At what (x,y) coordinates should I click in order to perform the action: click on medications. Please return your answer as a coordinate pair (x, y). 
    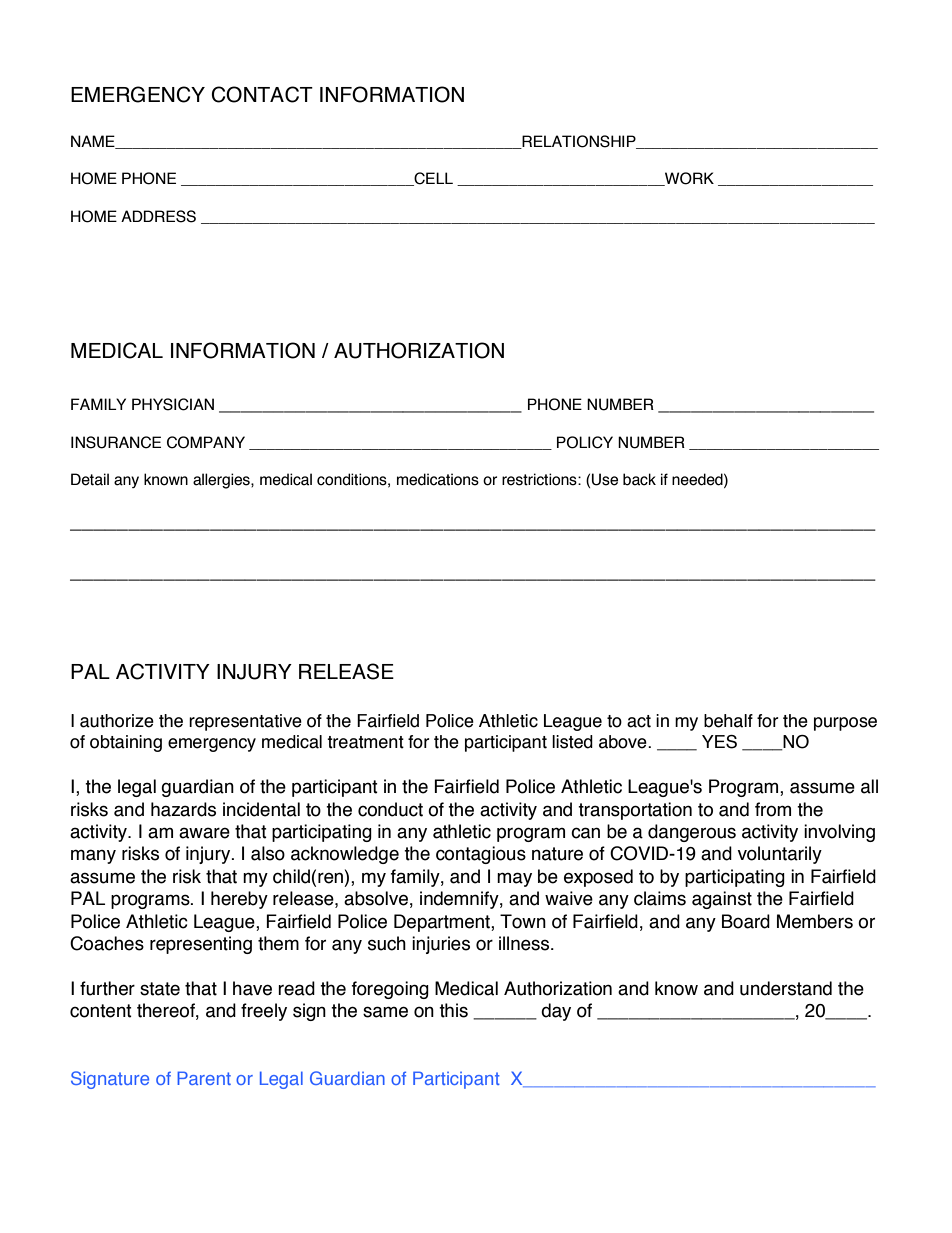
    Looking at the image, I should click on (438, 479).
